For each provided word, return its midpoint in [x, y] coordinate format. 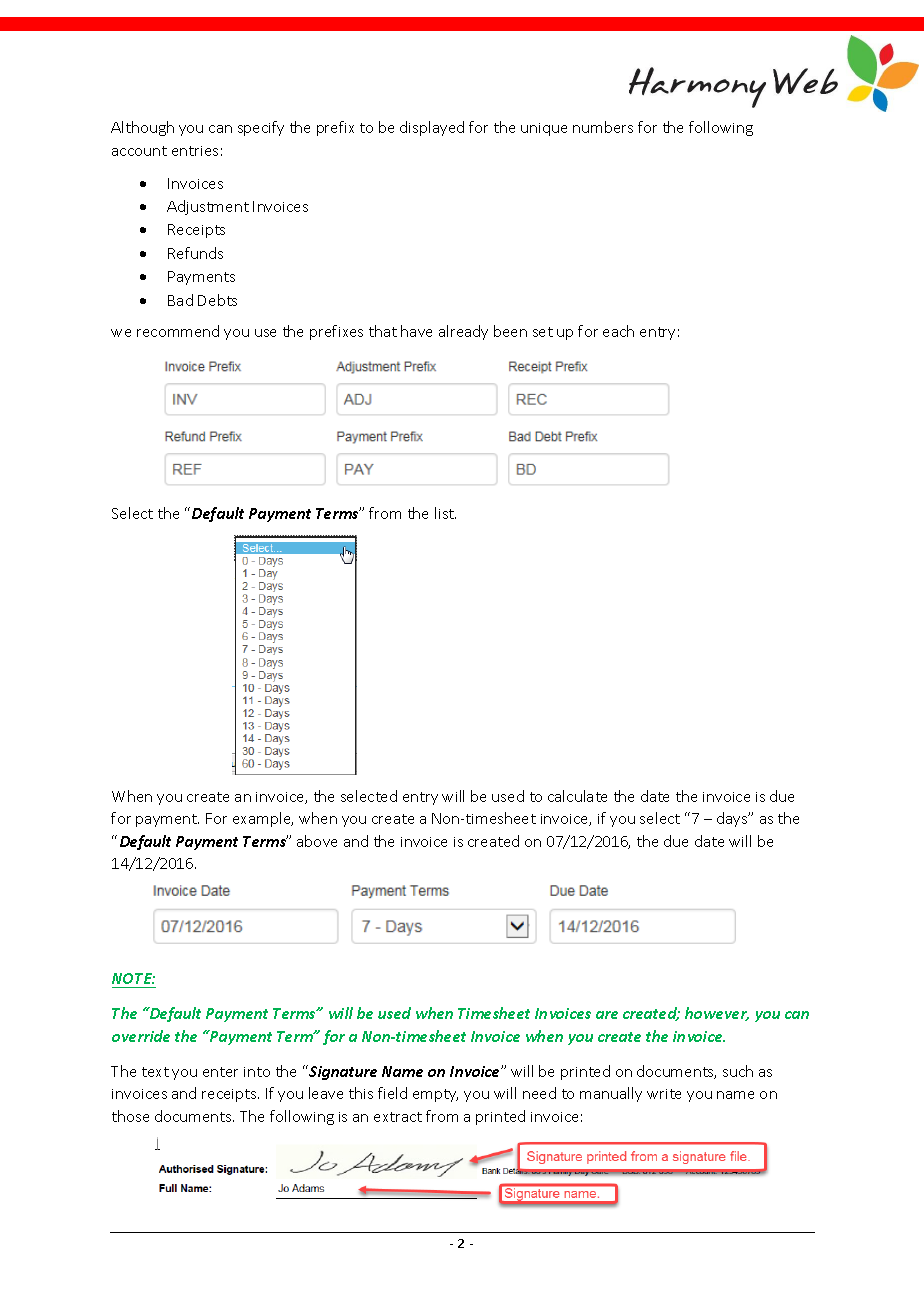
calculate [577, 796]
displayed [432, 128]
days [733, 819]
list [445, 513]
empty [435, 1095]
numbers [603, 127]
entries [195, 151]
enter [220, 1072]
